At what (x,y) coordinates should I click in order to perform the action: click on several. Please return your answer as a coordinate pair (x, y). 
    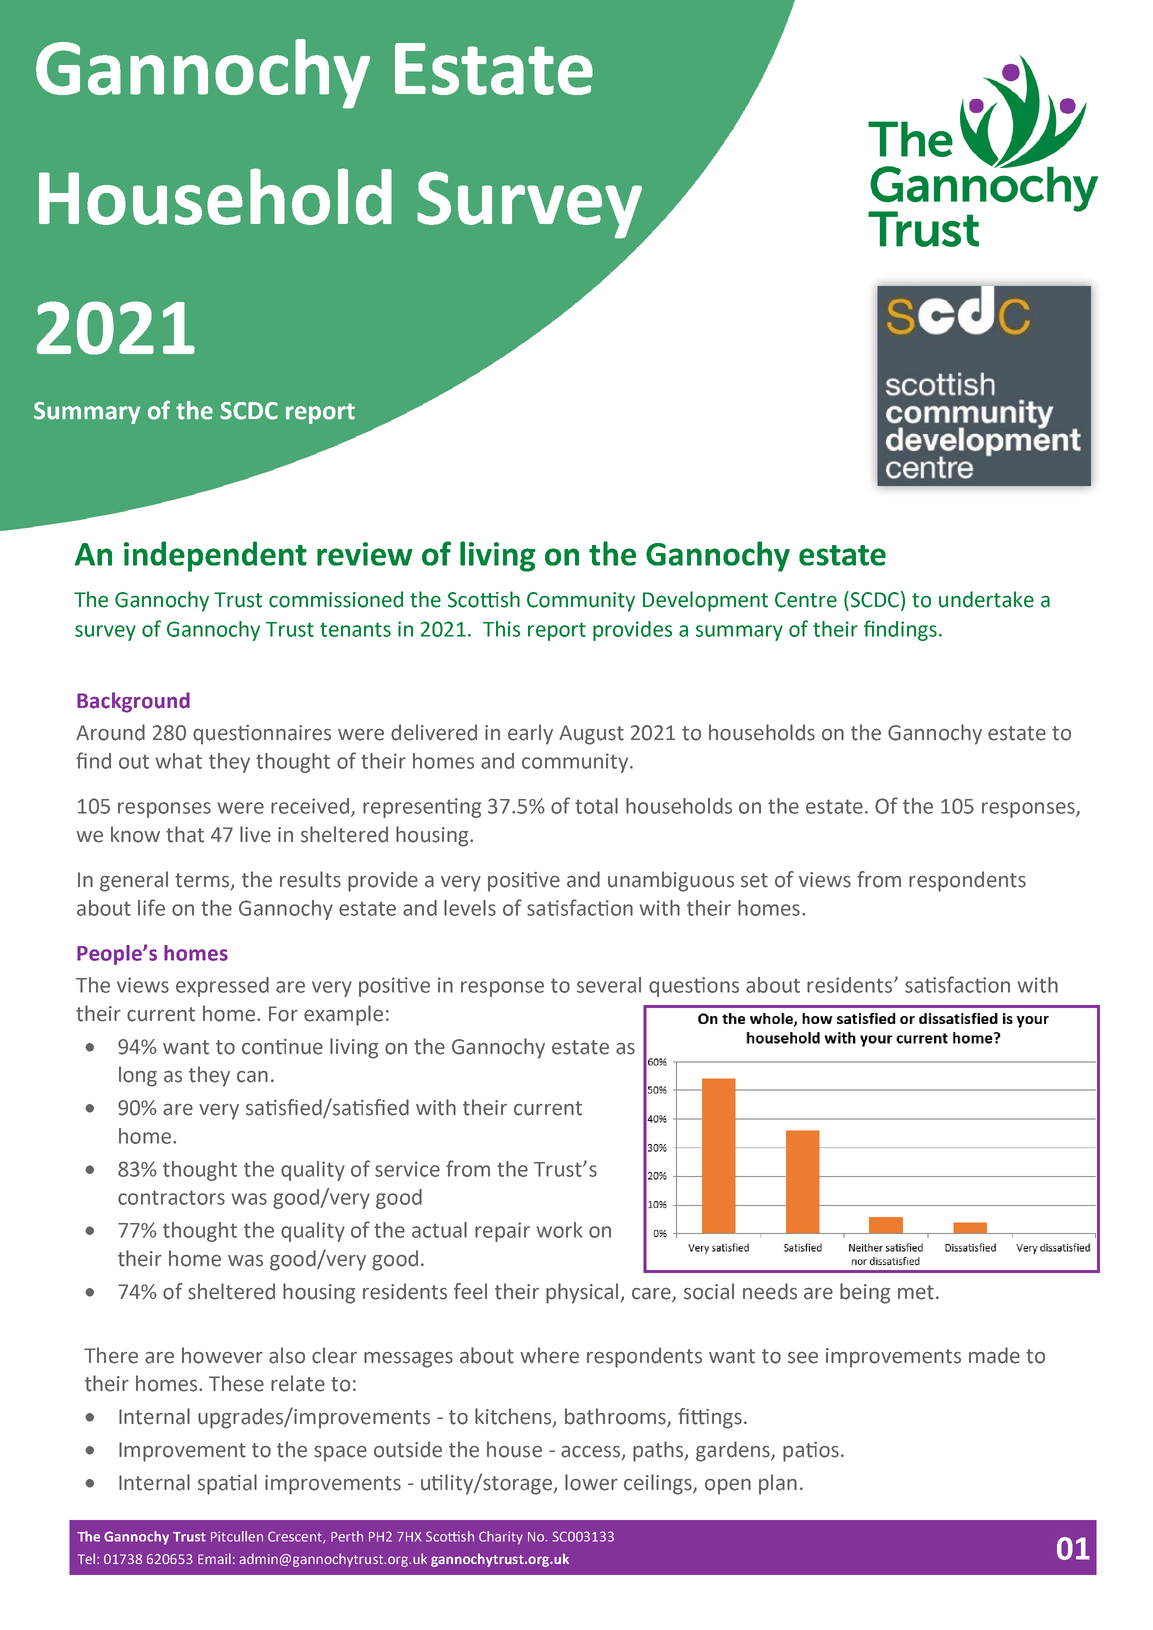
    Looking at the image, I should click on (609, 985).
